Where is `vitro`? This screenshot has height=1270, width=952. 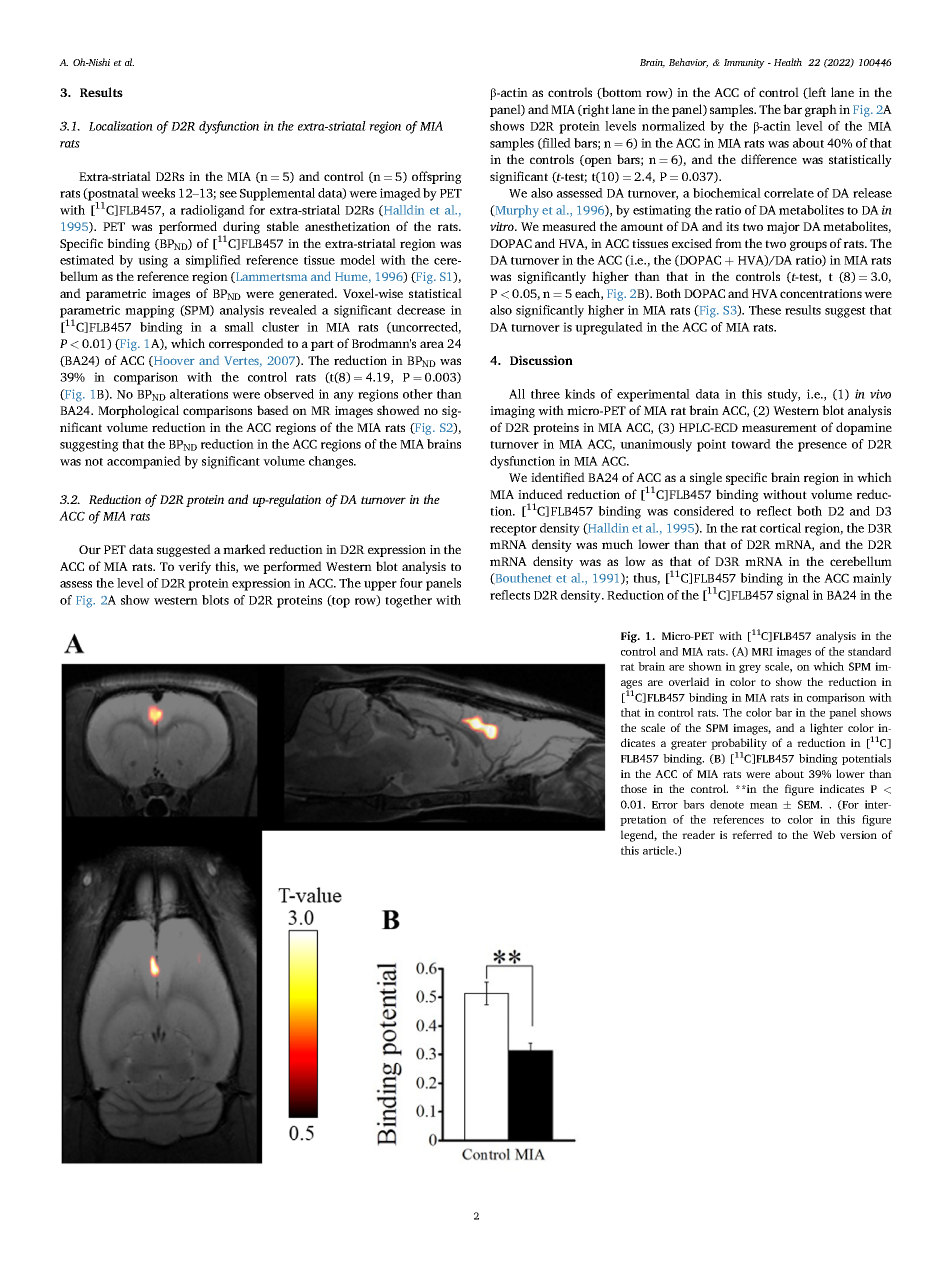
vitro is located at coordinates (503, 226).
